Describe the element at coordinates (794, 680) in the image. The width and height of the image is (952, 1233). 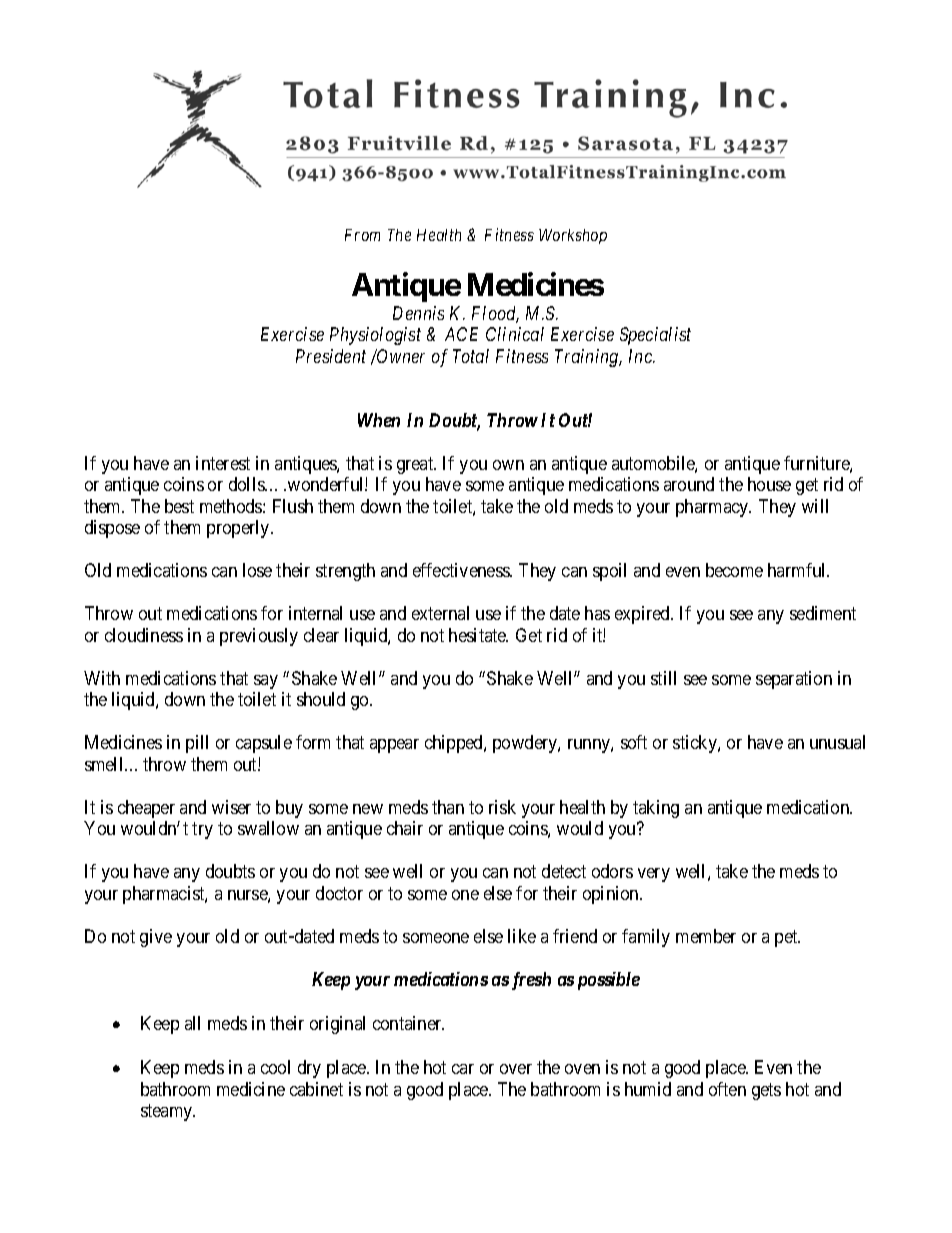
I see `separation` at that location.
